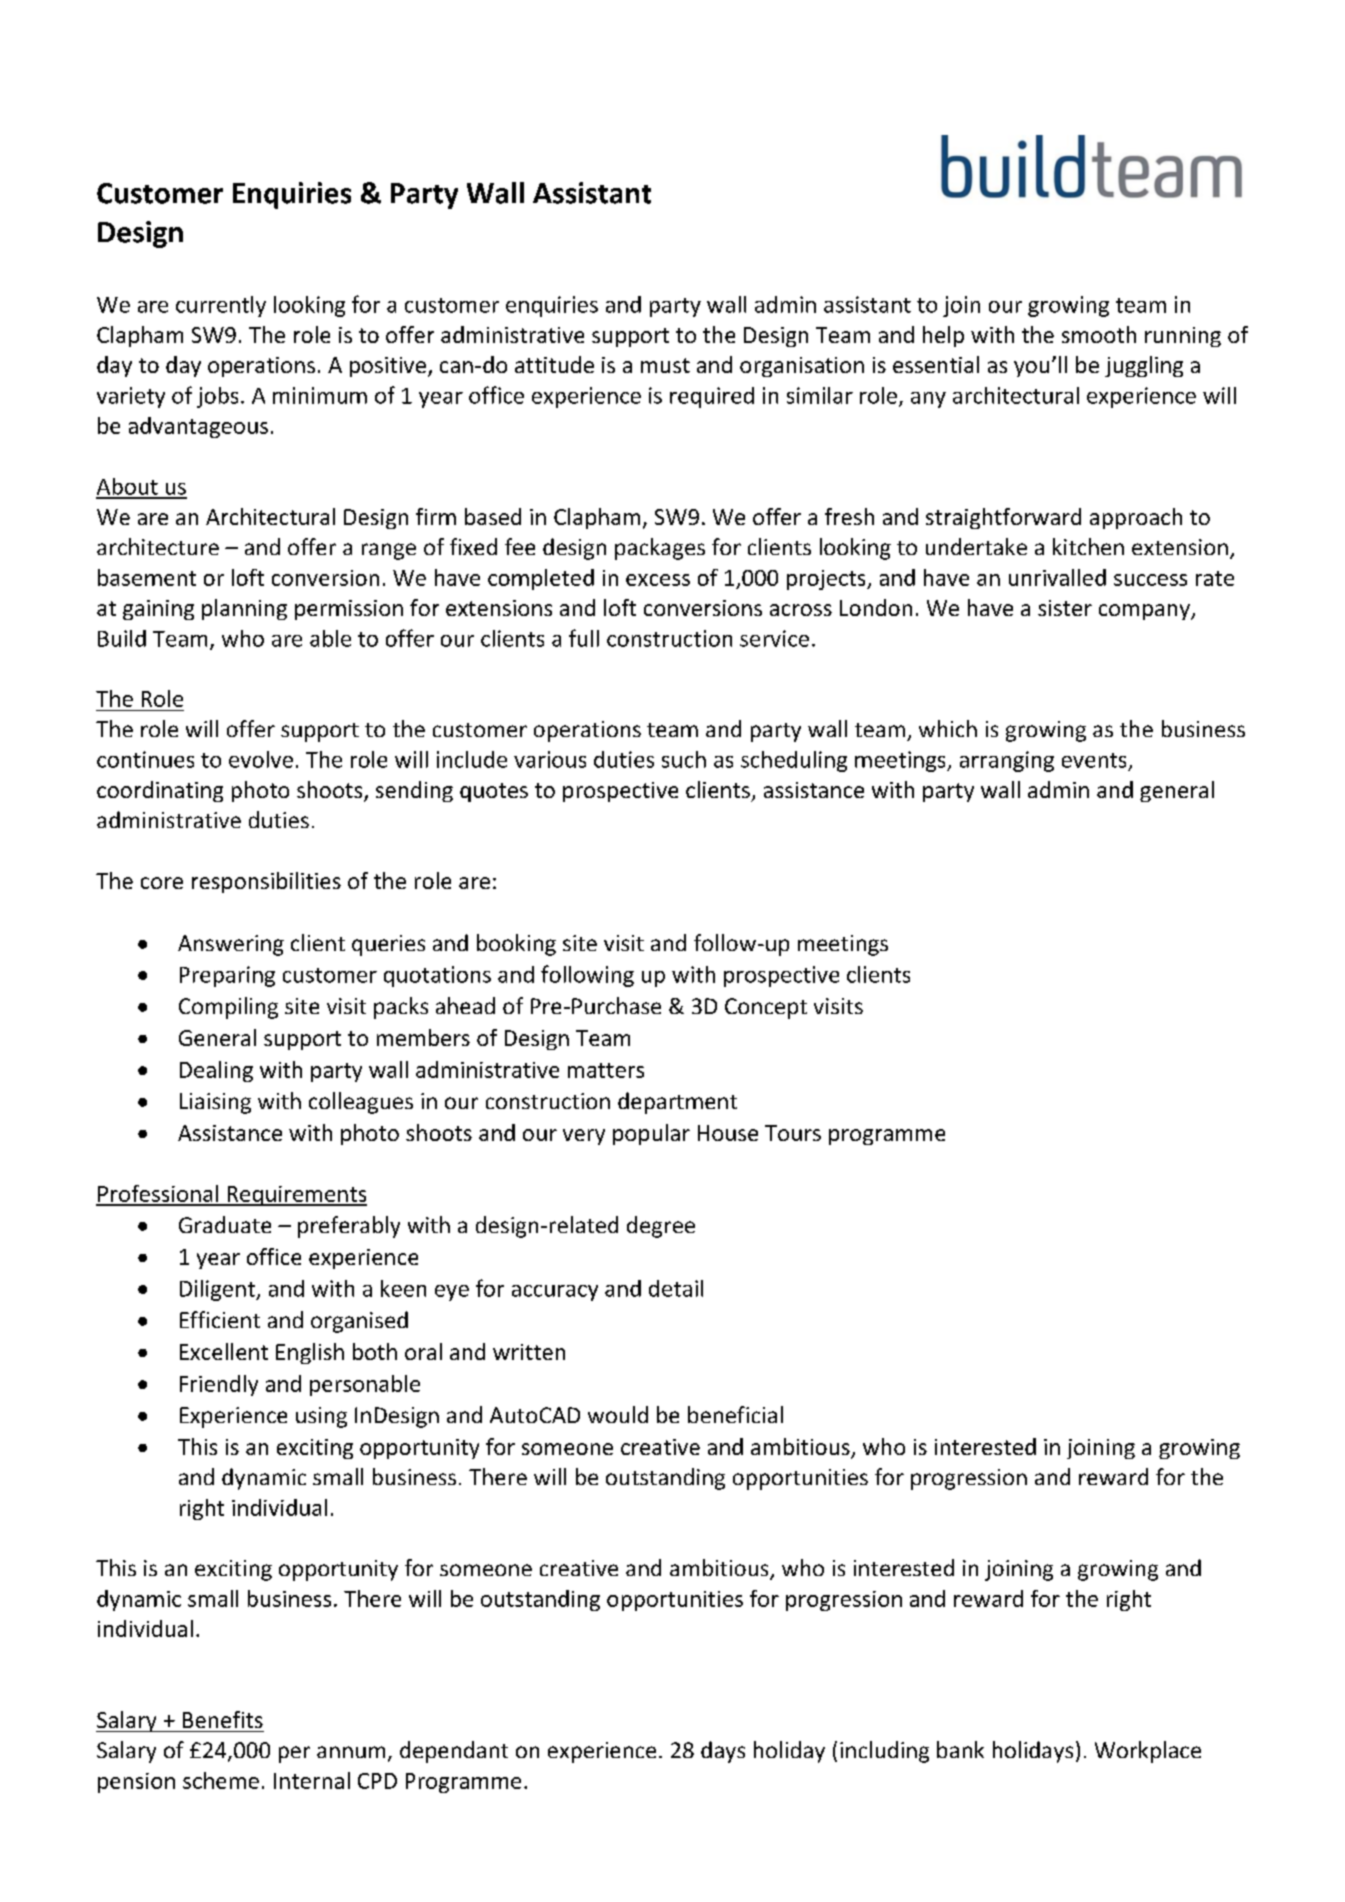  I want to click on Tours, so click(793, 1133).
